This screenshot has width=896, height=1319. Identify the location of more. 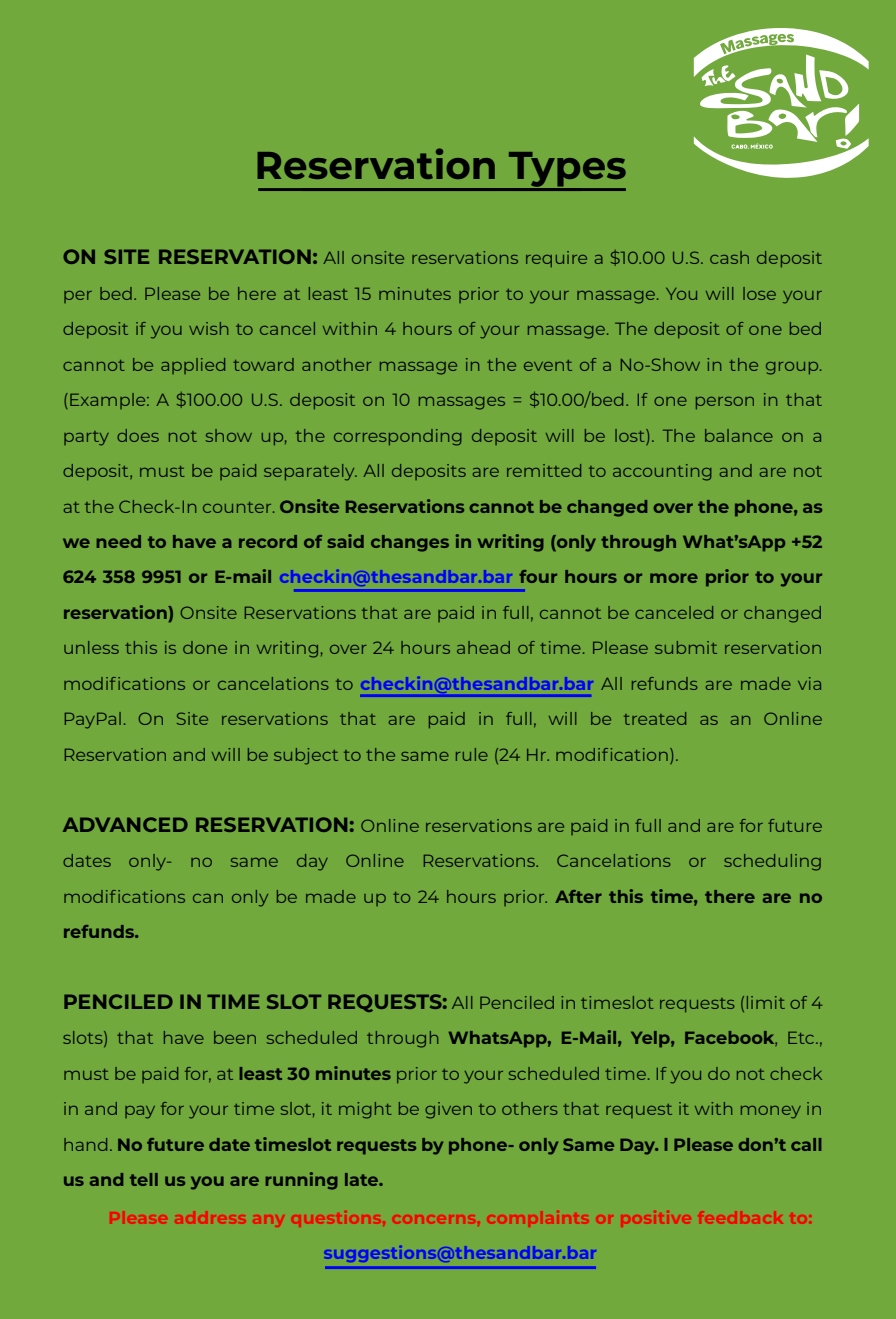
(674, 578).
